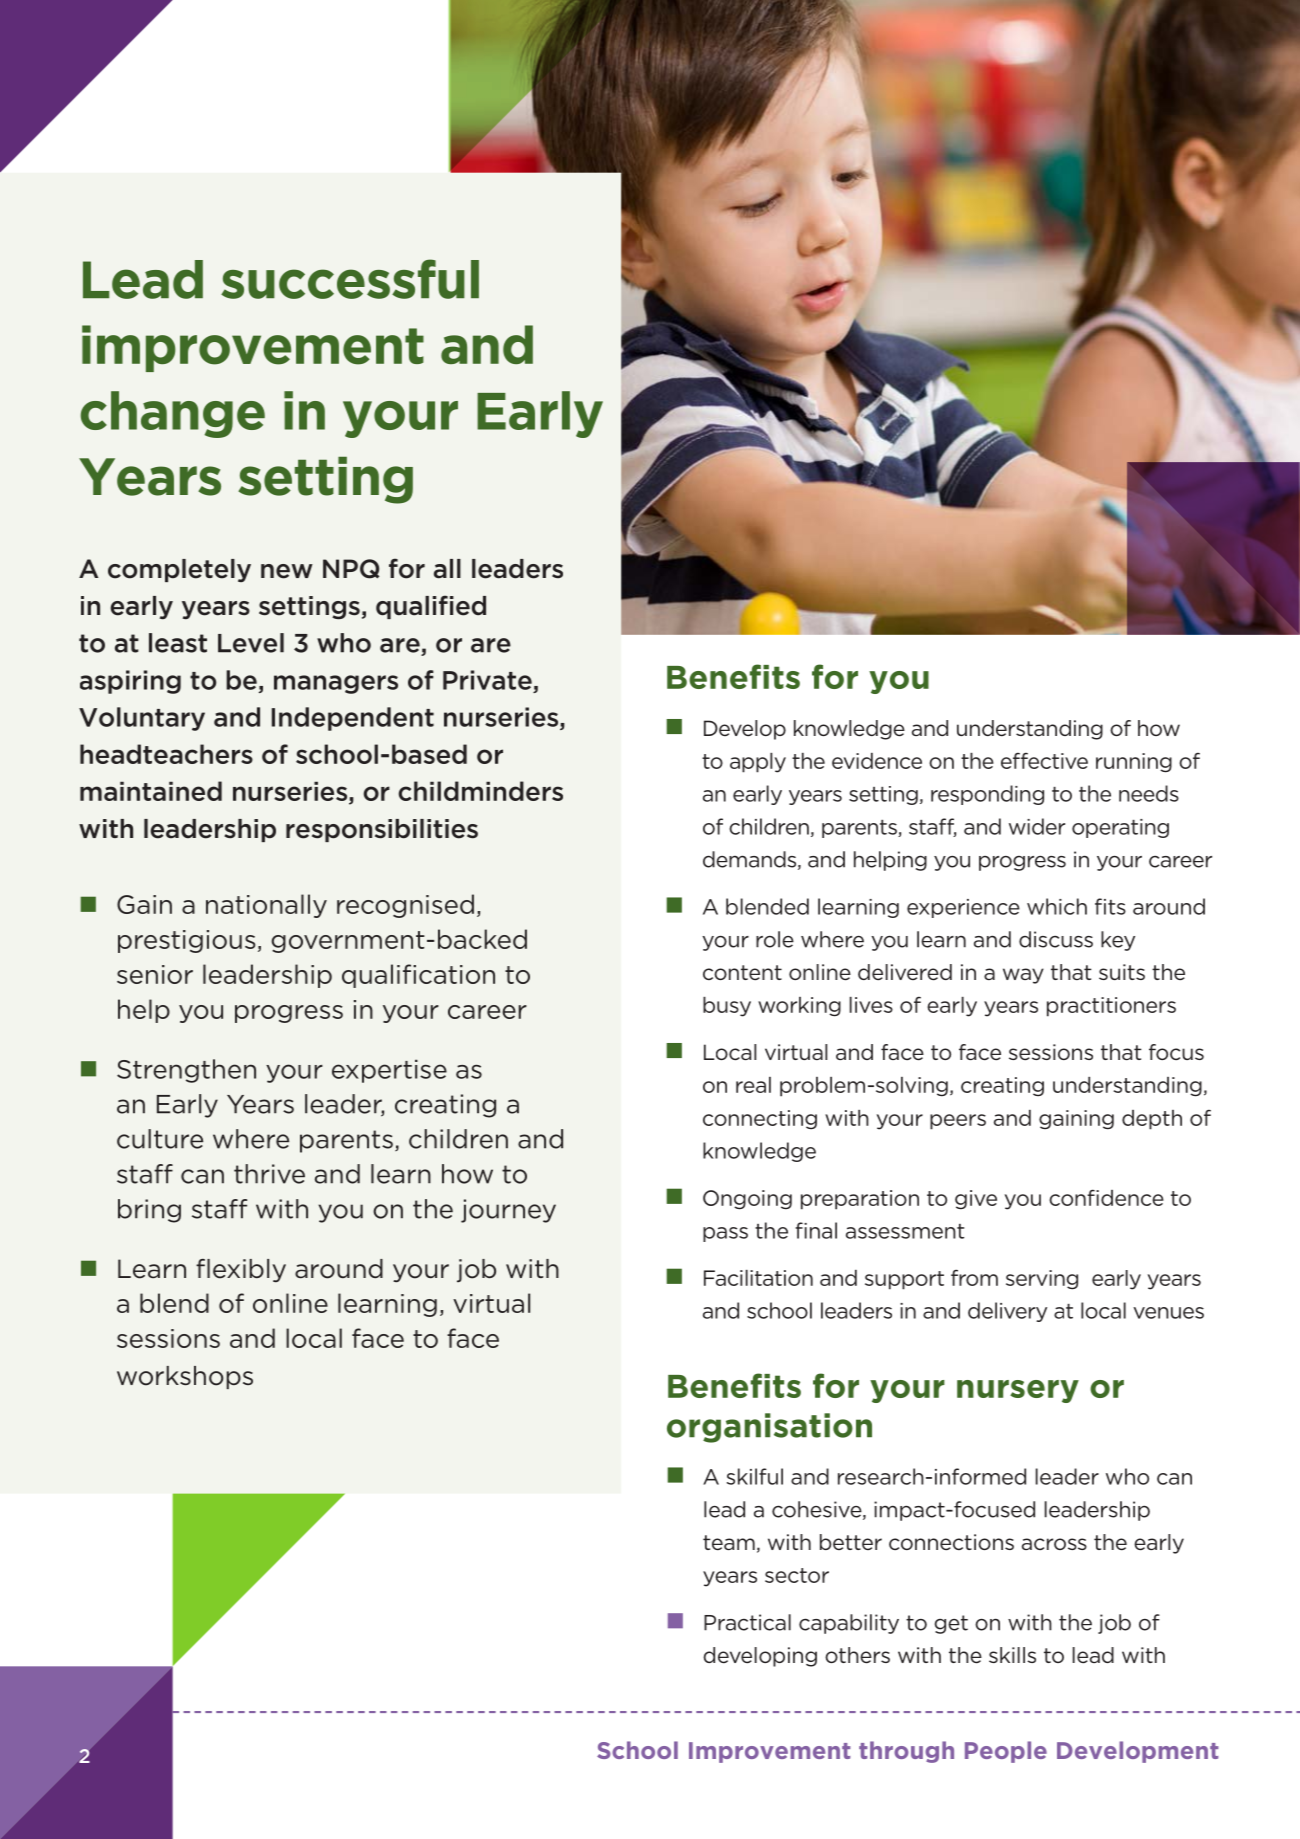 This screenshot has height=1839, width=1300. I want to click on busy, so click(727, 1007).
